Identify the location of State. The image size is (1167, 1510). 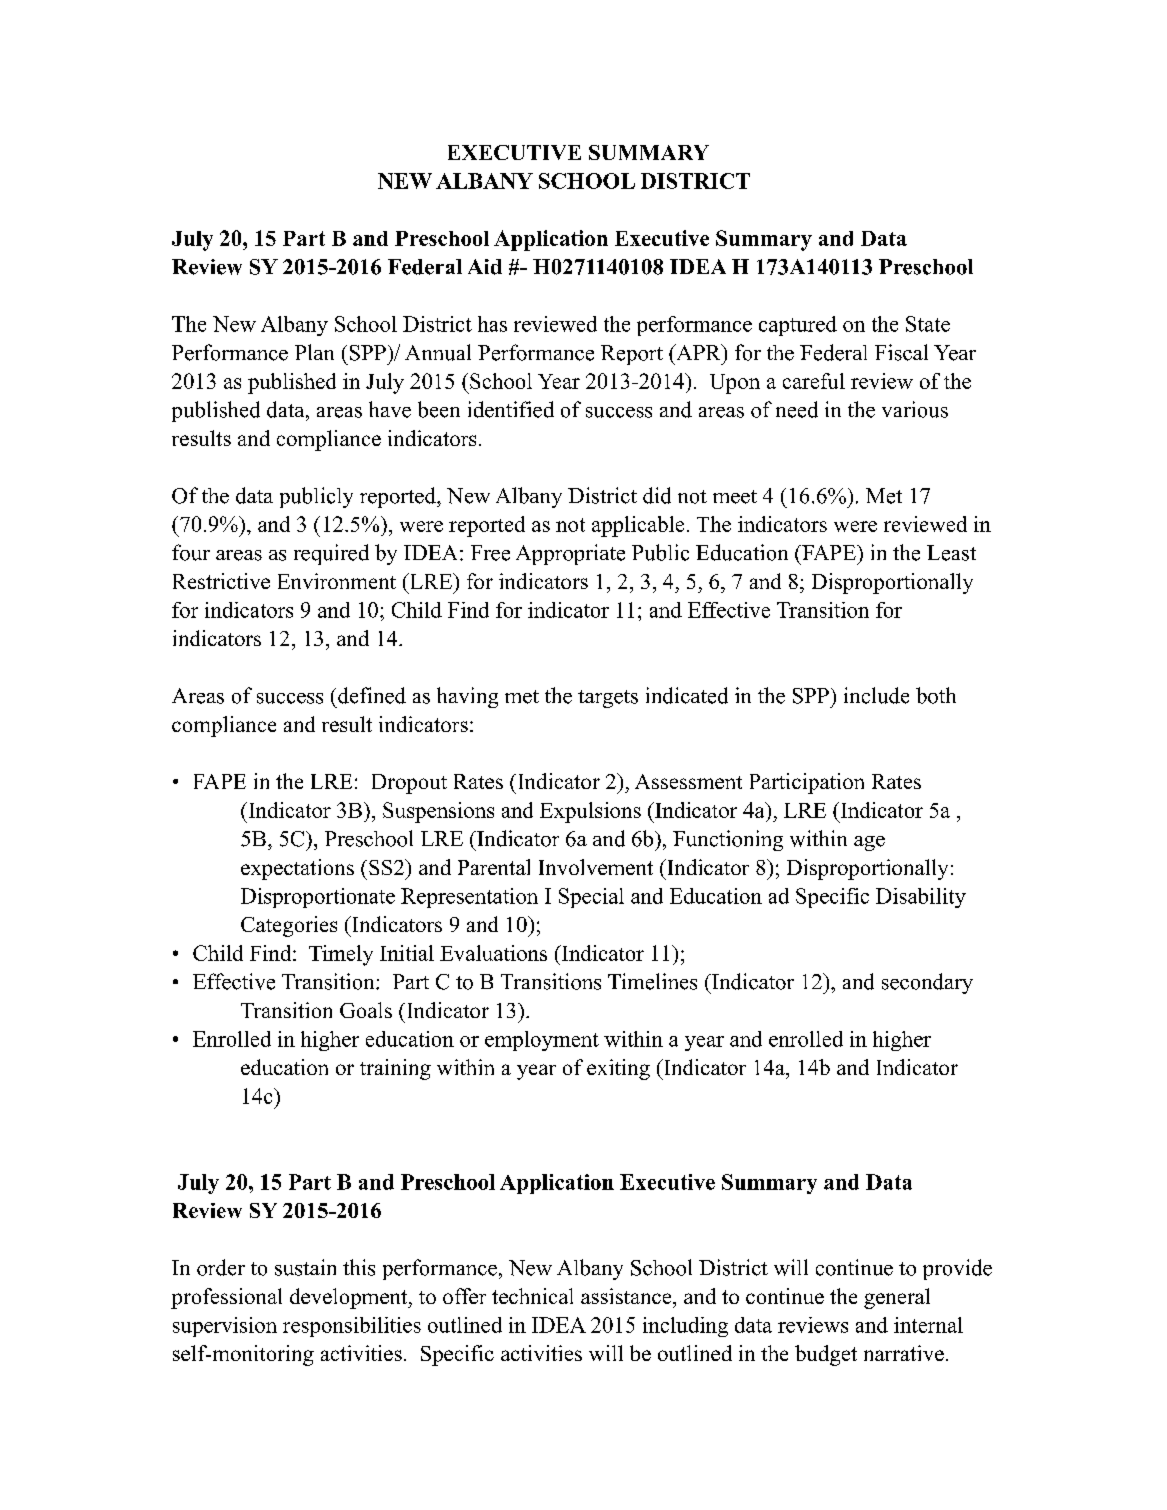
(928, 324).
